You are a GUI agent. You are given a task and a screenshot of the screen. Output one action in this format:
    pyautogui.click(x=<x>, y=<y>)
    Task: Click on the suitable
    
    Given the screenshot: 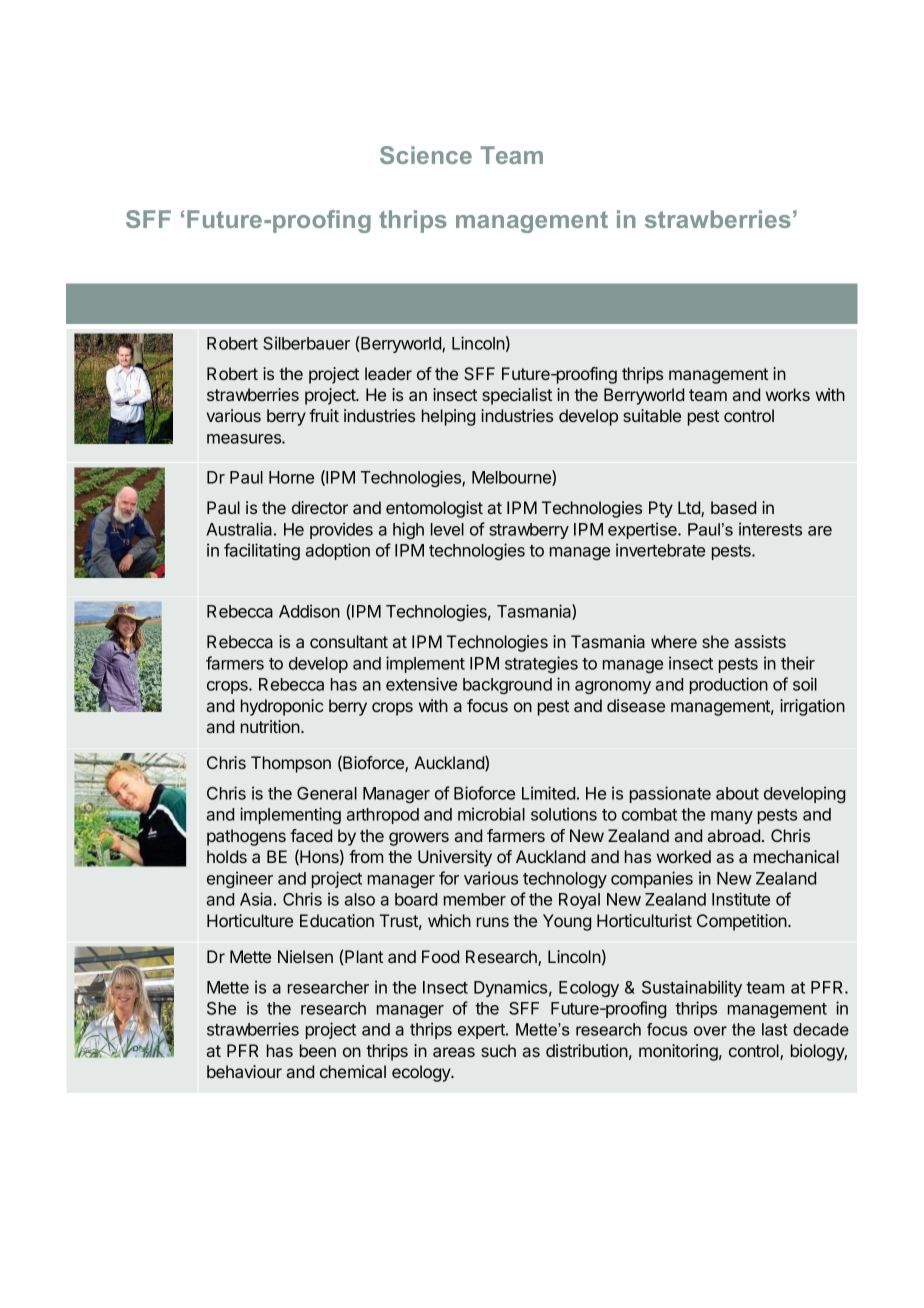 What is the action you would take?
    pyautogui.click(x=652, y=415)
